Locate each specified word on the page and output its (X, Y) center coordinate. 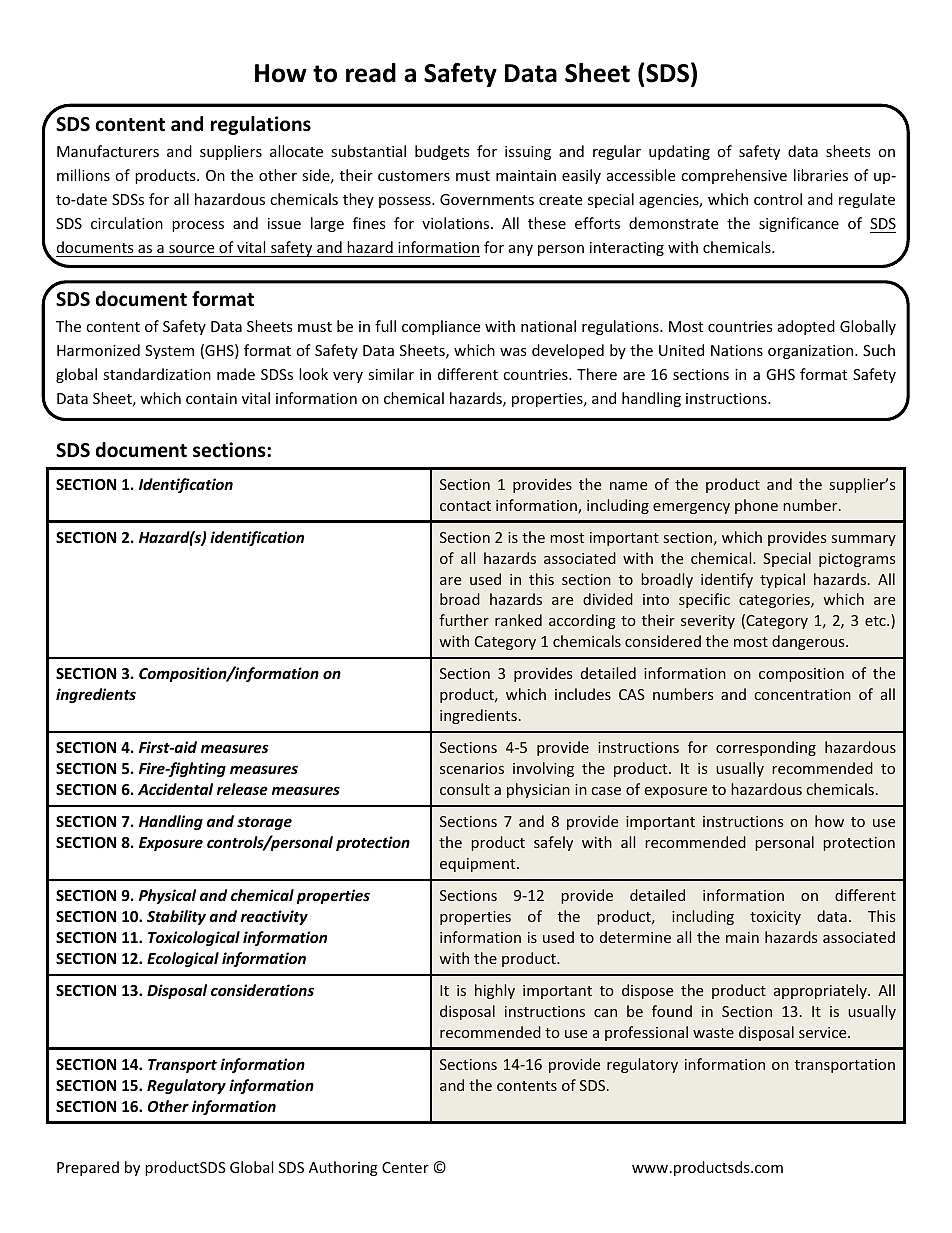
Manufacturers (108, 151)
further (464, 620)
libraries (821, 175)
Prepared (88, 1168)
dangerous (809, 642)
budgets (442, 152)
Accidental (175, 789)
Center (405, 1167)
